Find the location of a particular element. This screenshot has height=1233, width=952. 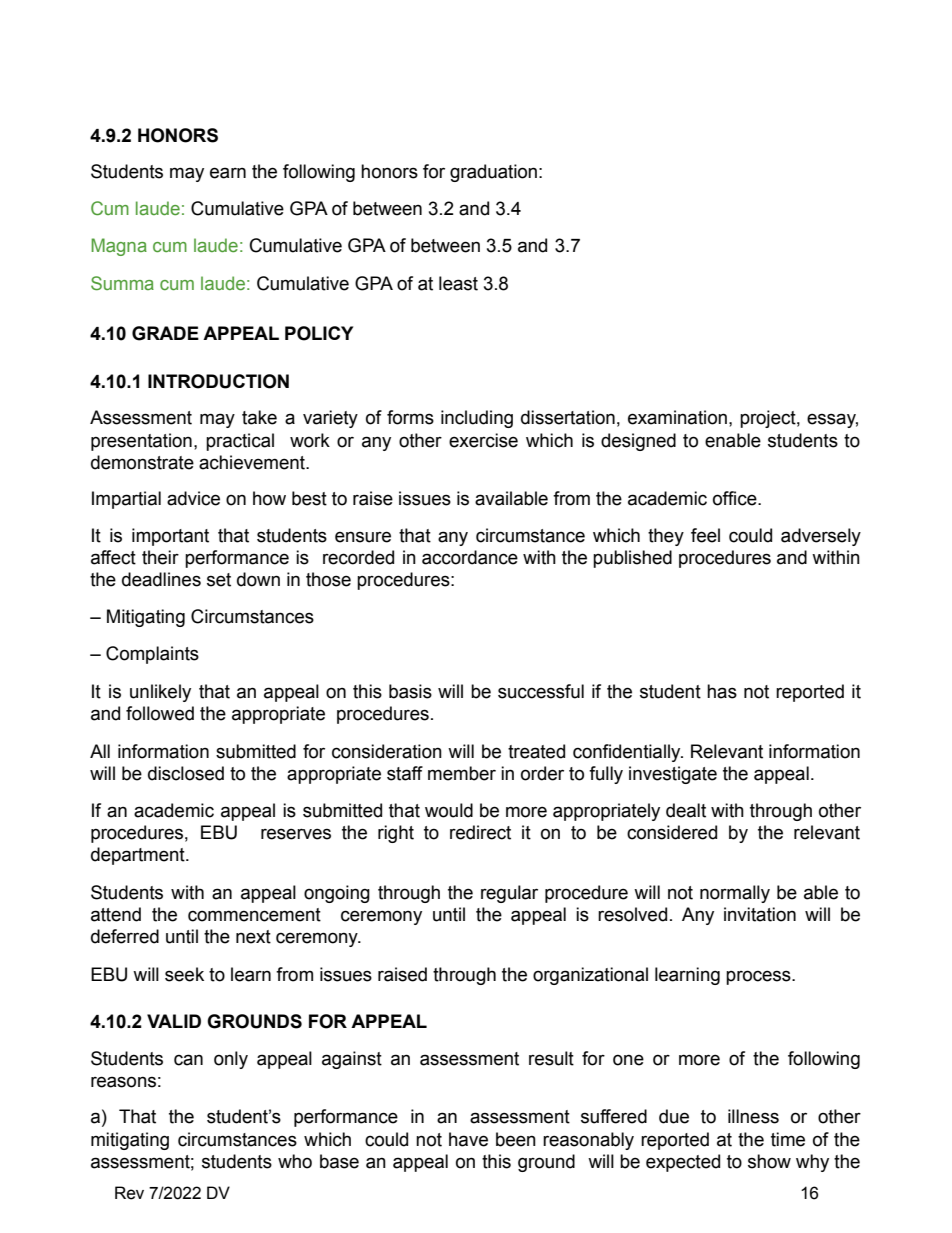

graduation is located at coordinates (493, 173).
